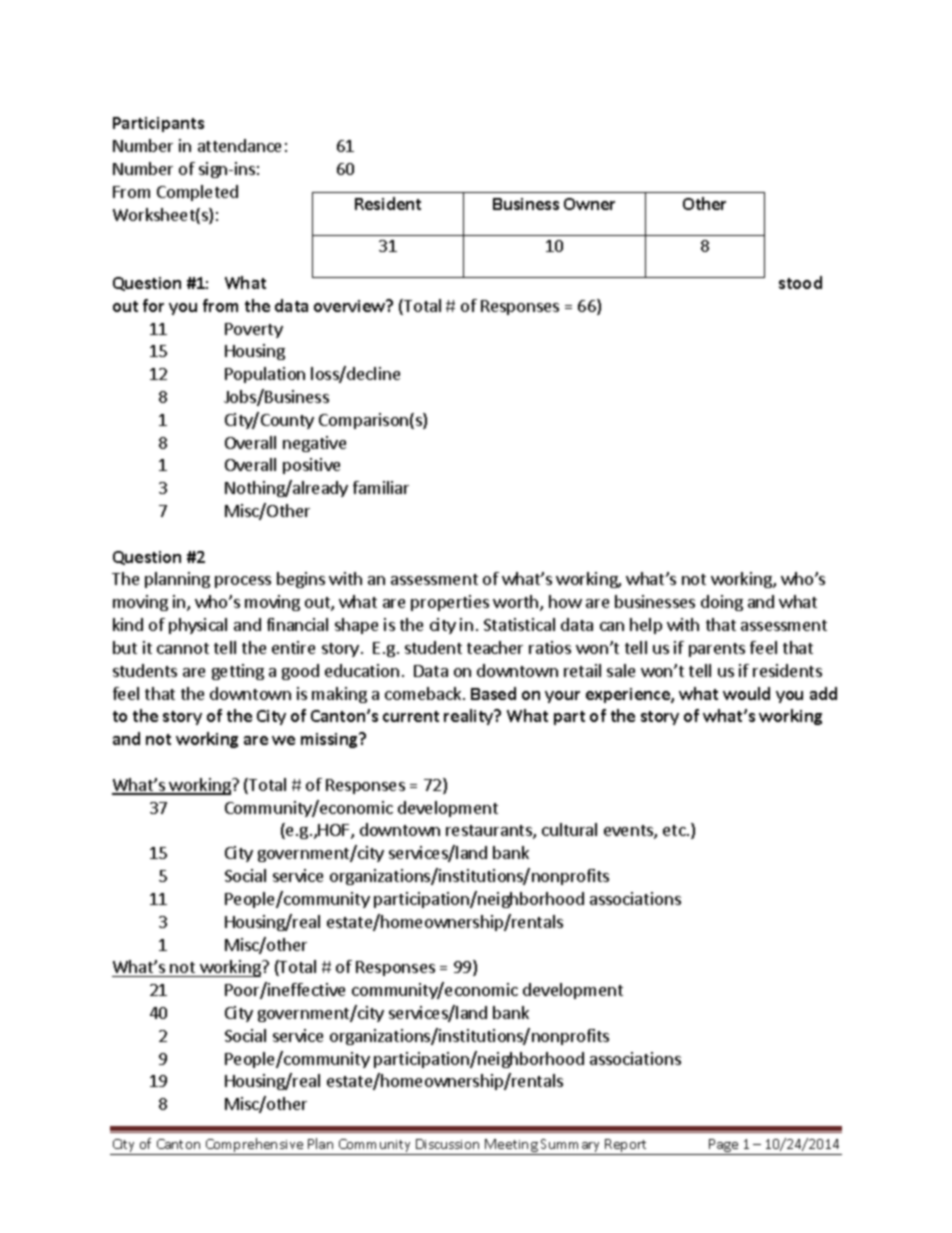 The height and width of the screenshot is (1233, 952). I want to click on cannot, so click(183, 648).
